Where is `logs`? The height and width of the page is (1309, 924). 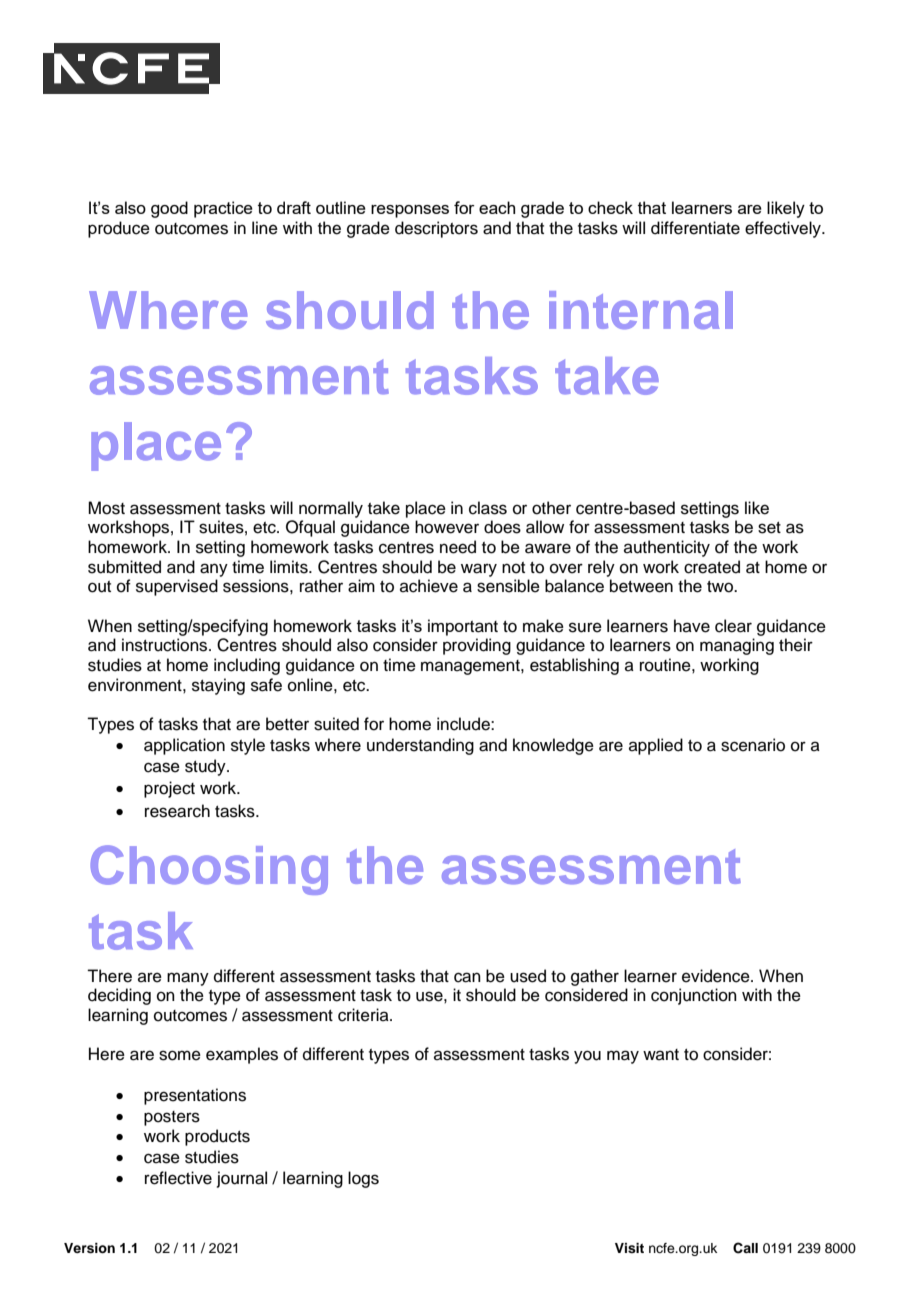
logs is located at coordinates (363, 1179).
